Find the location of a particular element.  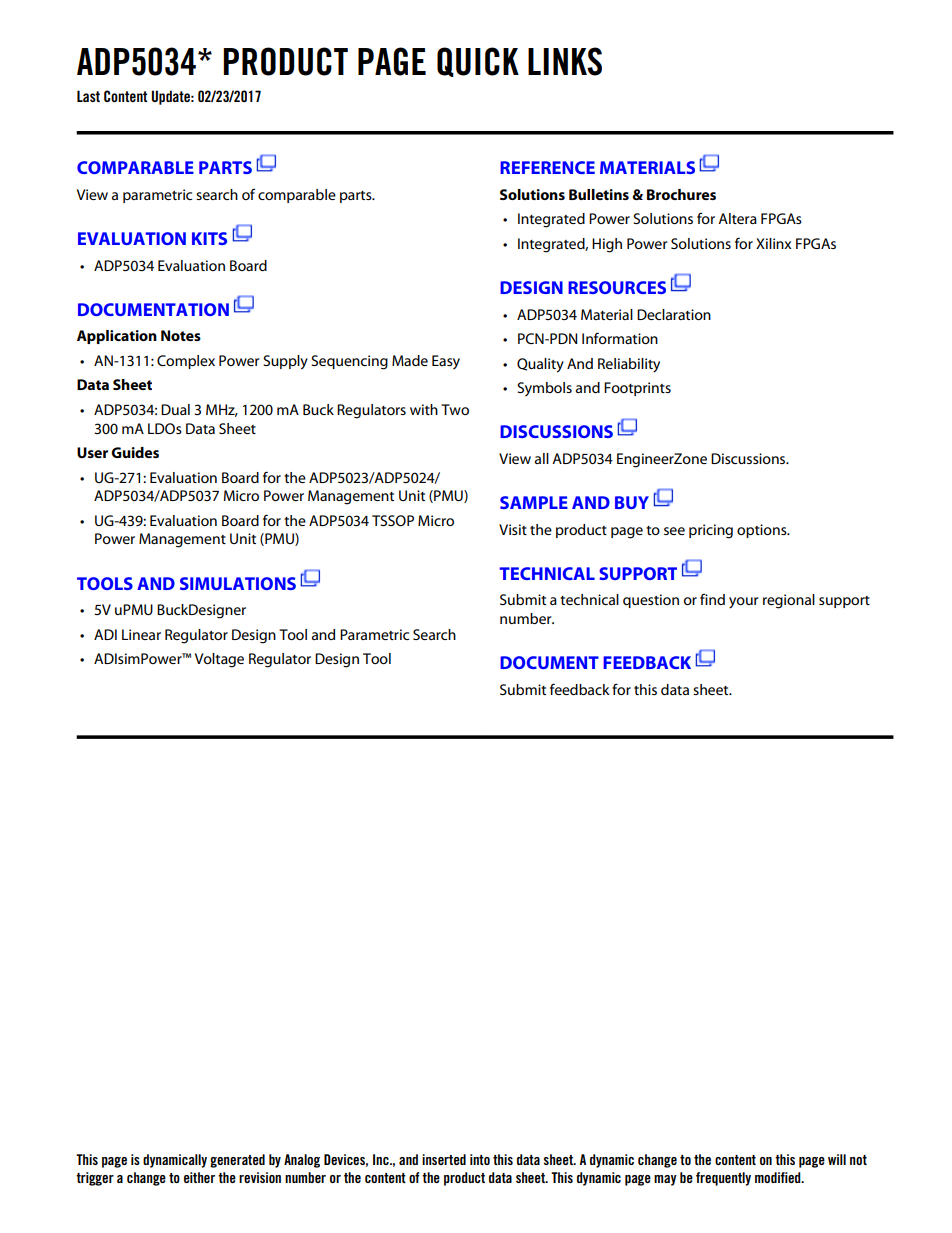

into is located at coordinates (480, 1159).
